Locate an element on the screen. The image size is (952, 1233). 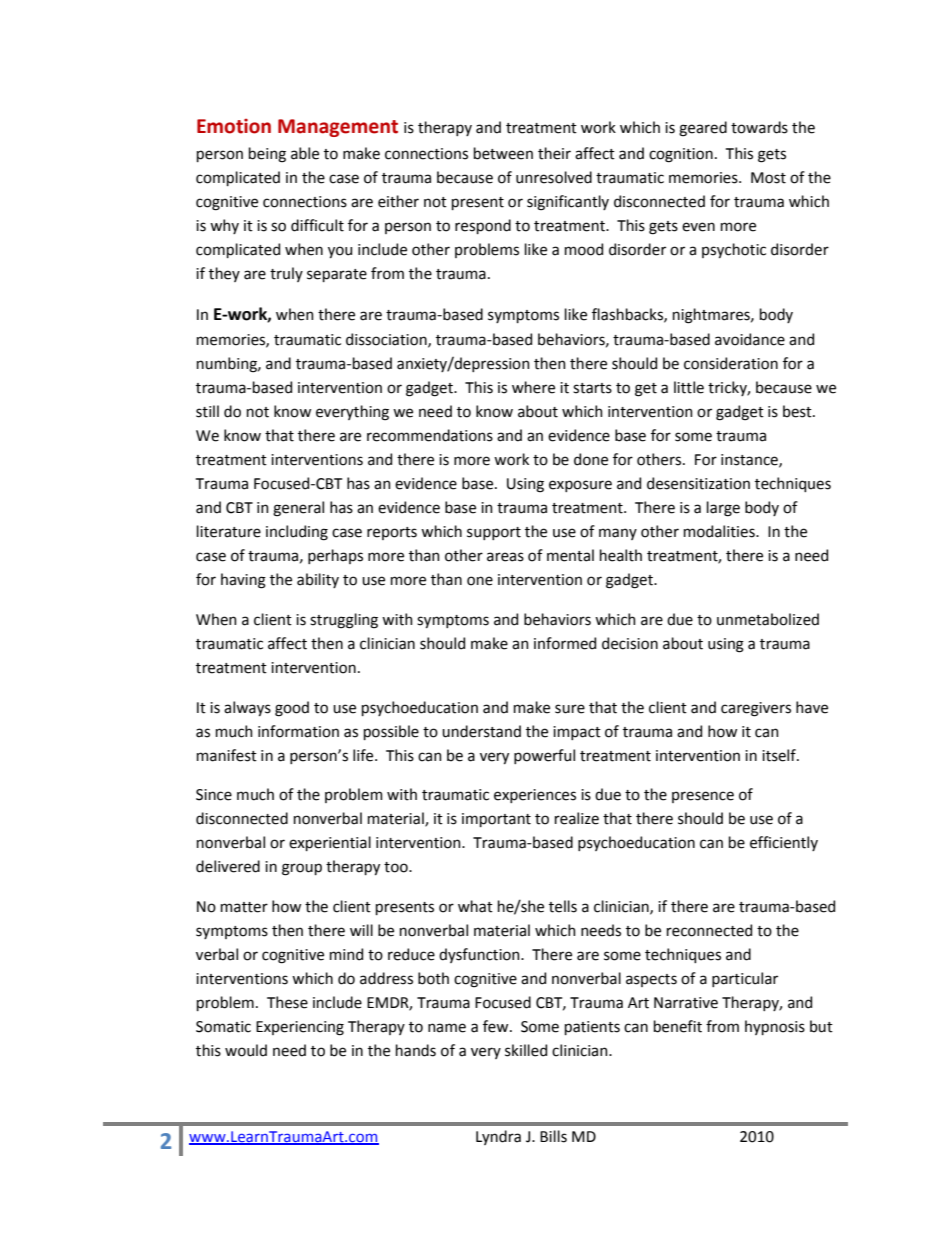
being is located at coordinates (267, 155).
